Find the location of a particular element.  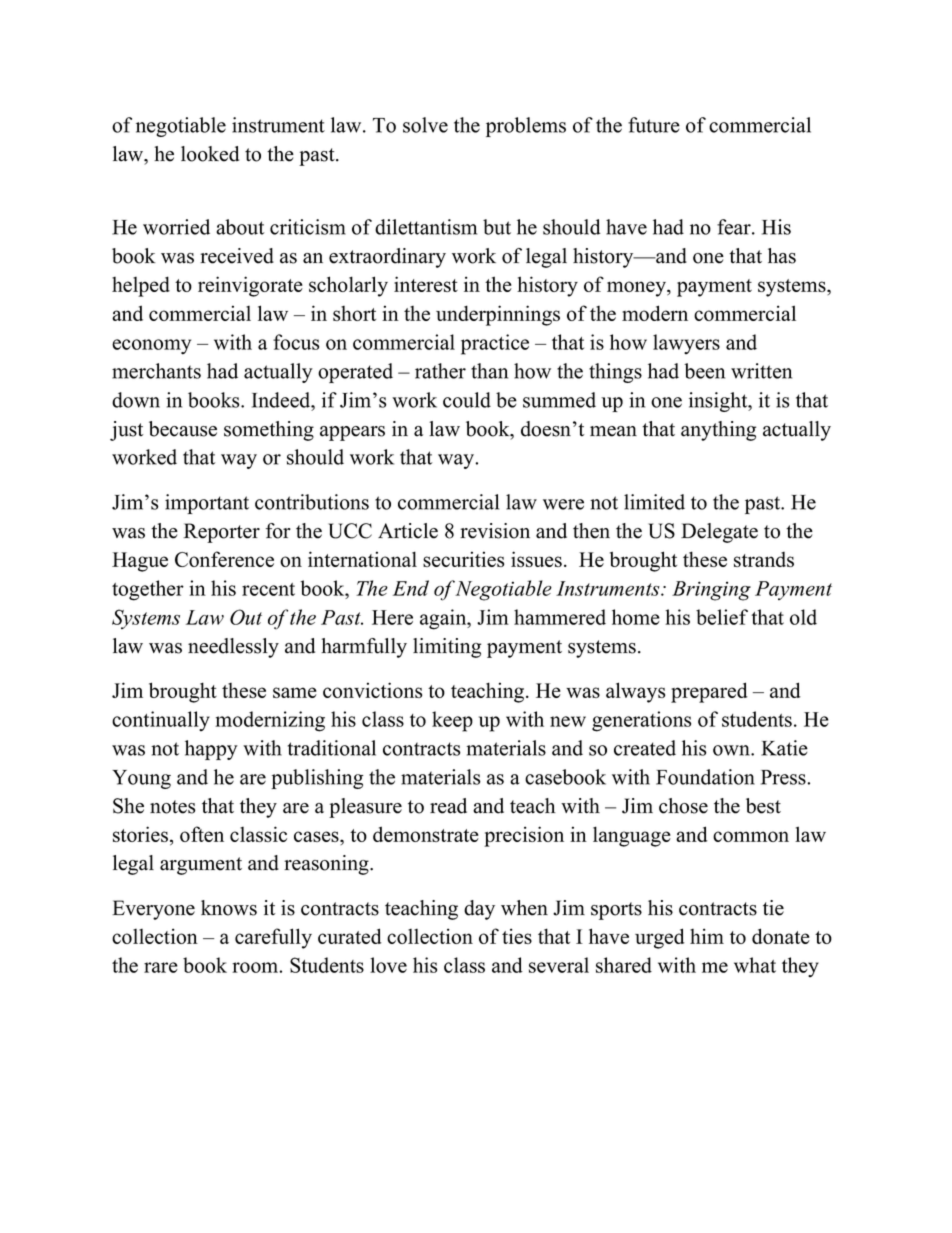

knows is located at coordinates (229, 908).
